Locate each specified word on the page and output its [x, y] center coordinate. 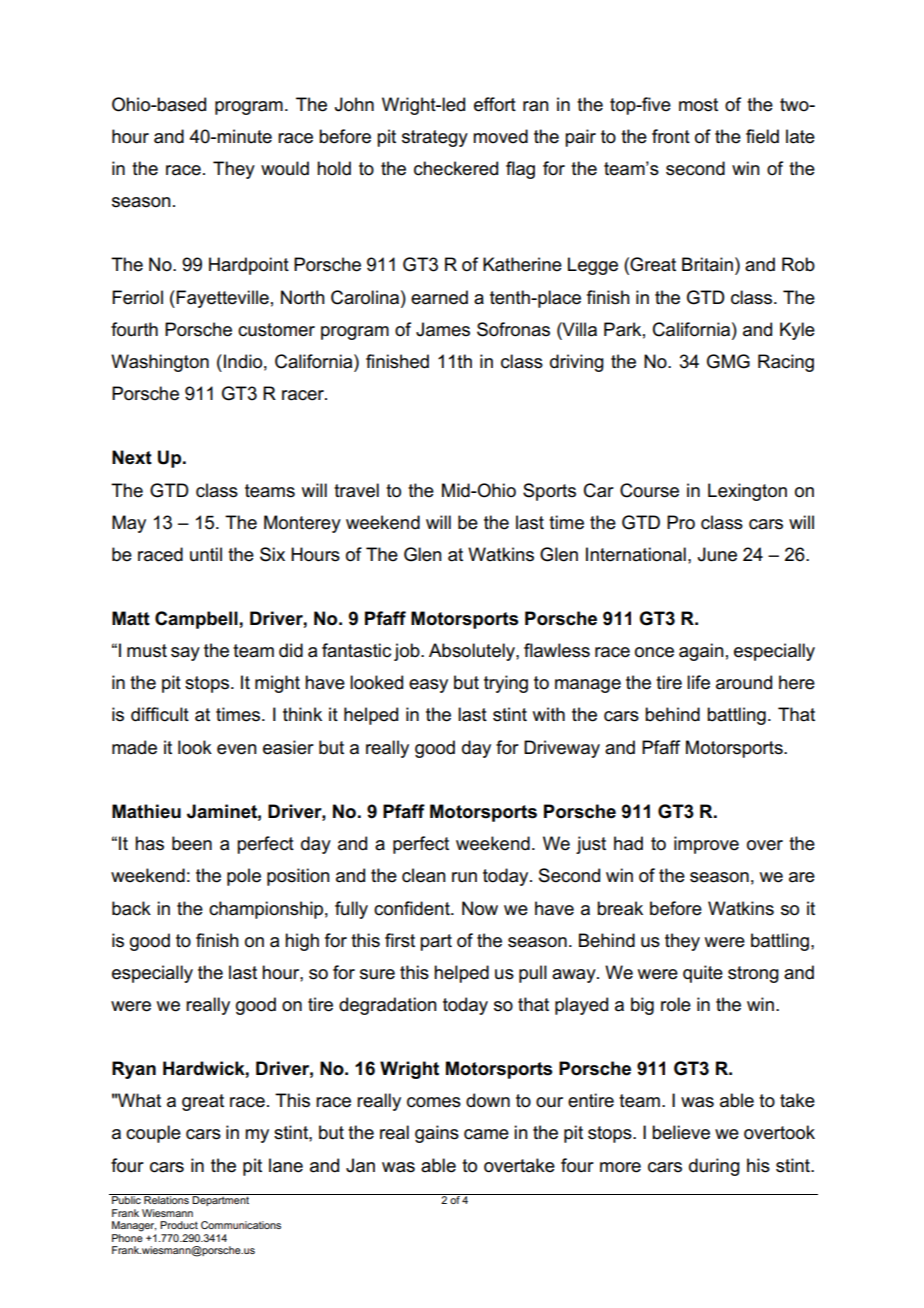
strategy [435, 138]
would [285, 168]
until [206, 554]
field [762, 136]
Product [179, 1225]
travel [356, 490]
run [464, 877]
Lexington [747, 492]
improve [706, 845]
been [192, 843]
